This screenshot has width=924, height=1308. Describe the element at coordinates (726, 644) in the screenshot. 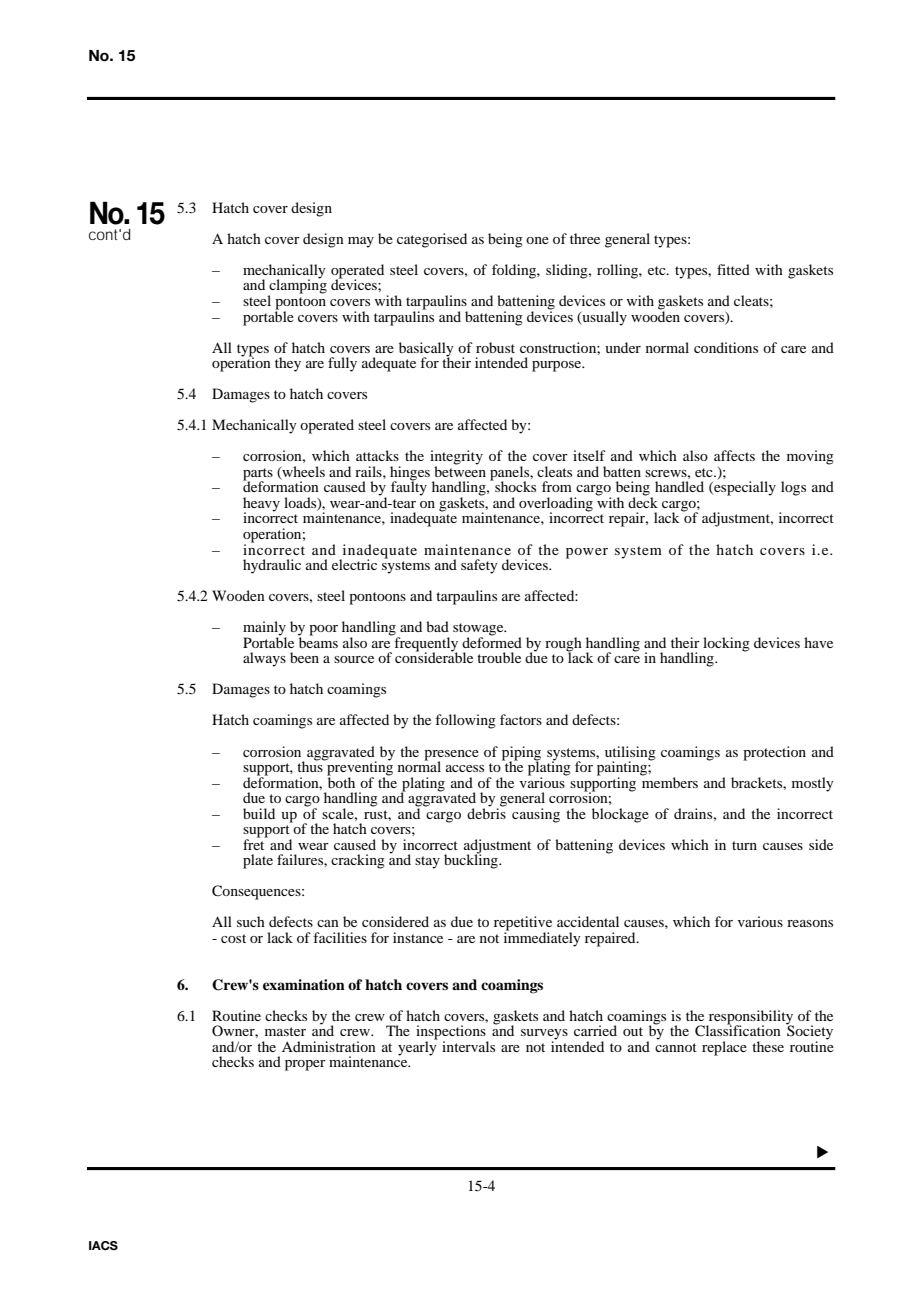

I see `locking` at that location.
